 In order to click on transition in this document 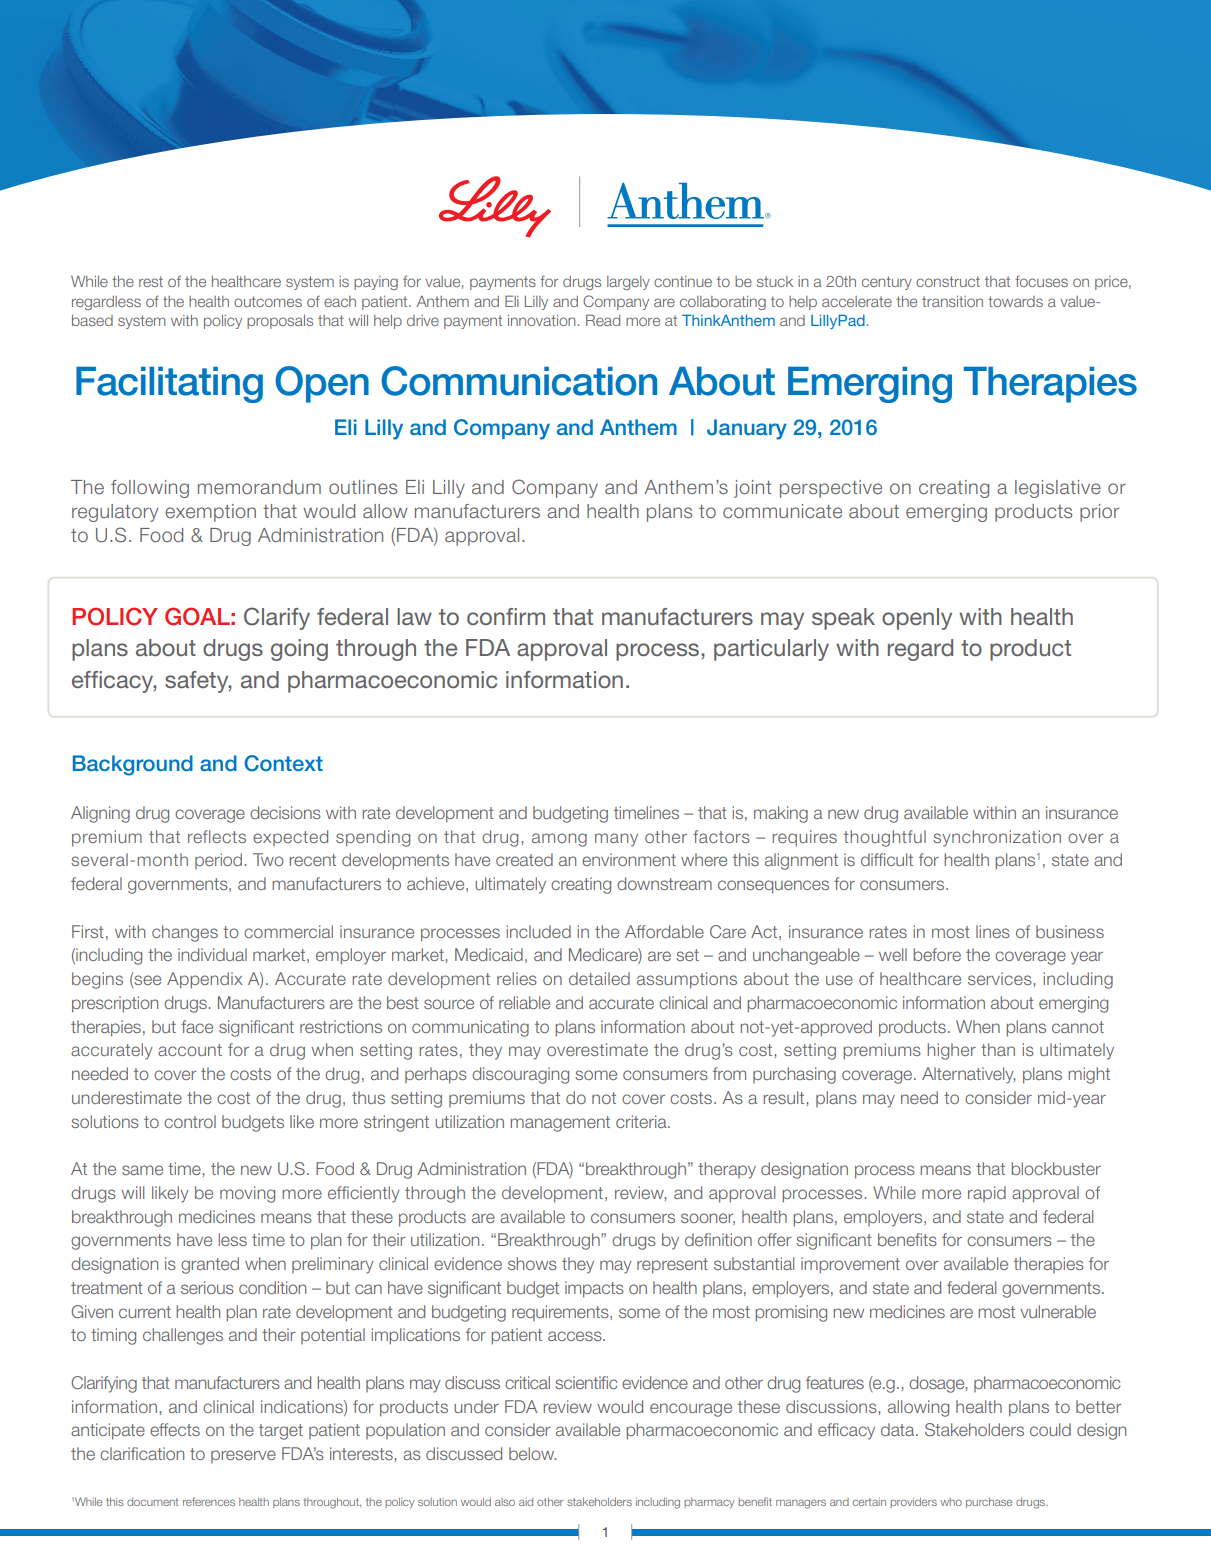, I will do `click(952, 301)`.
